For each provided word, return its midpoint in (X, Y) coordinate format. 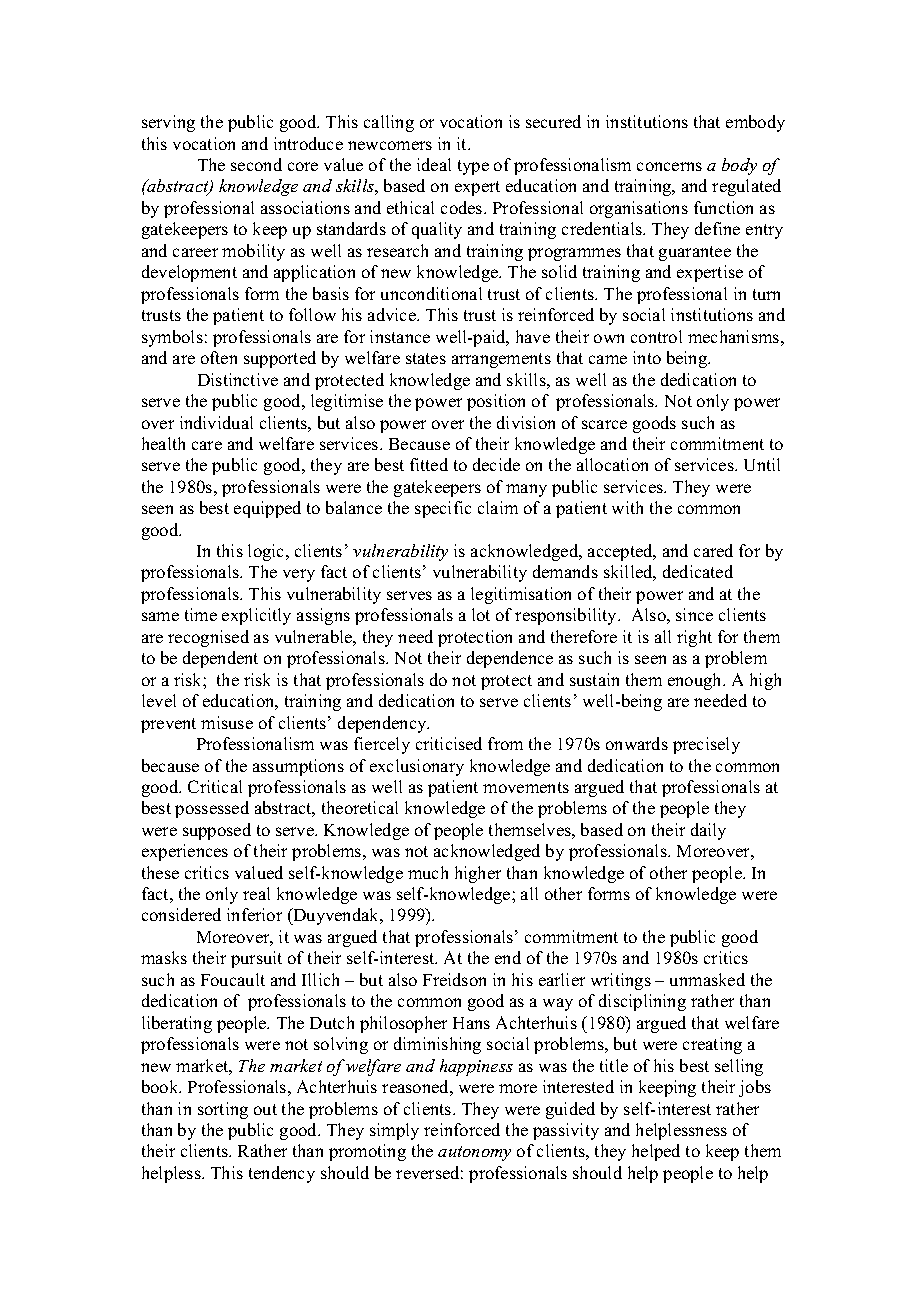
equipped (267, 509)
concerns (669, 166)
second (256, 164)
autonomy (474, 1153)
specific (443, 509)
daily (708, 831)
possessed (212, 809)
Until (762, 464)
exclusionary (417, 767)
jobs (755, 1088)
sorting (223, 1110)
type (473, 167)
